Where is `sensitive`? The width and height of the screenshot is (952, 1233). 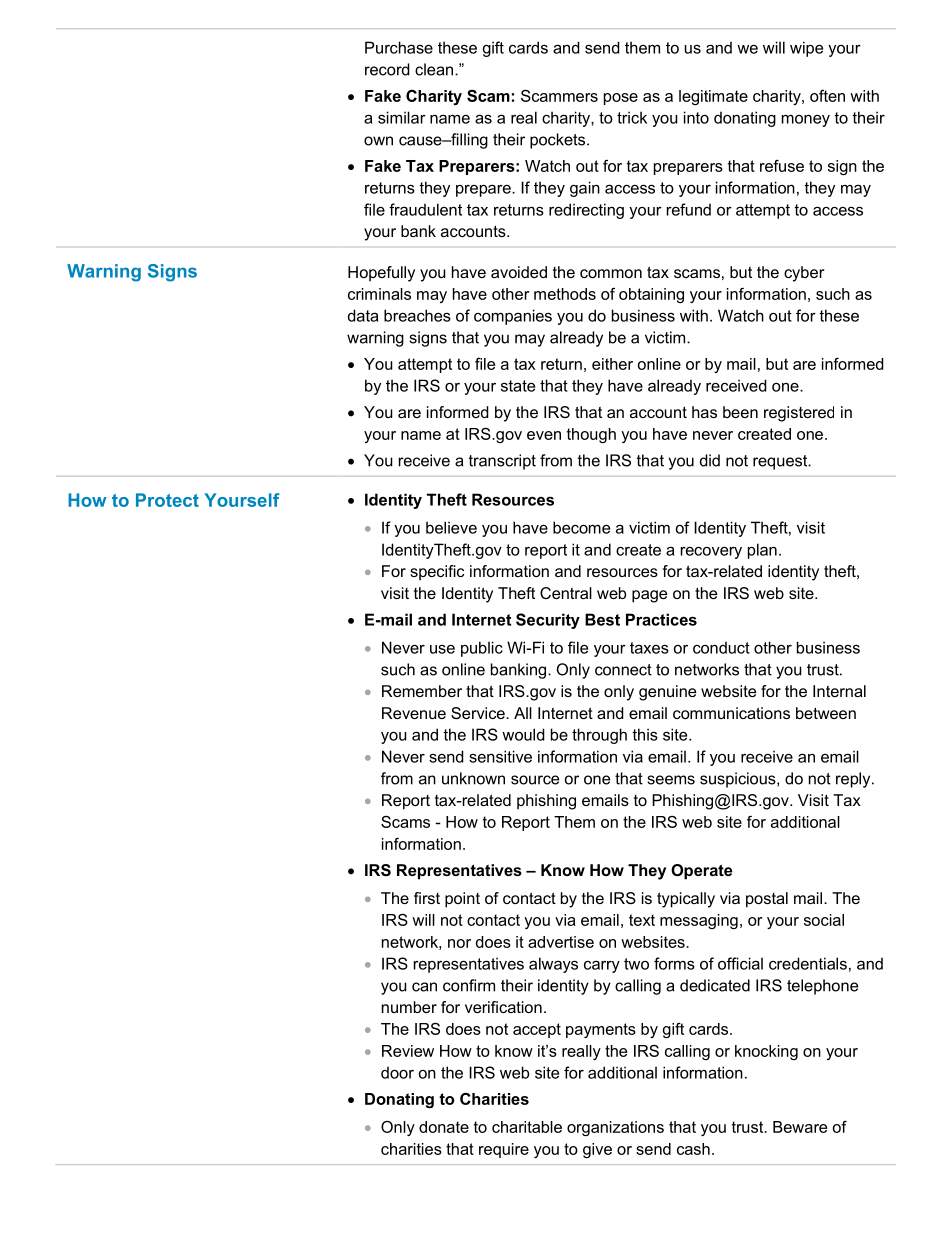 sensitive is located at coordinates (500, 756).
